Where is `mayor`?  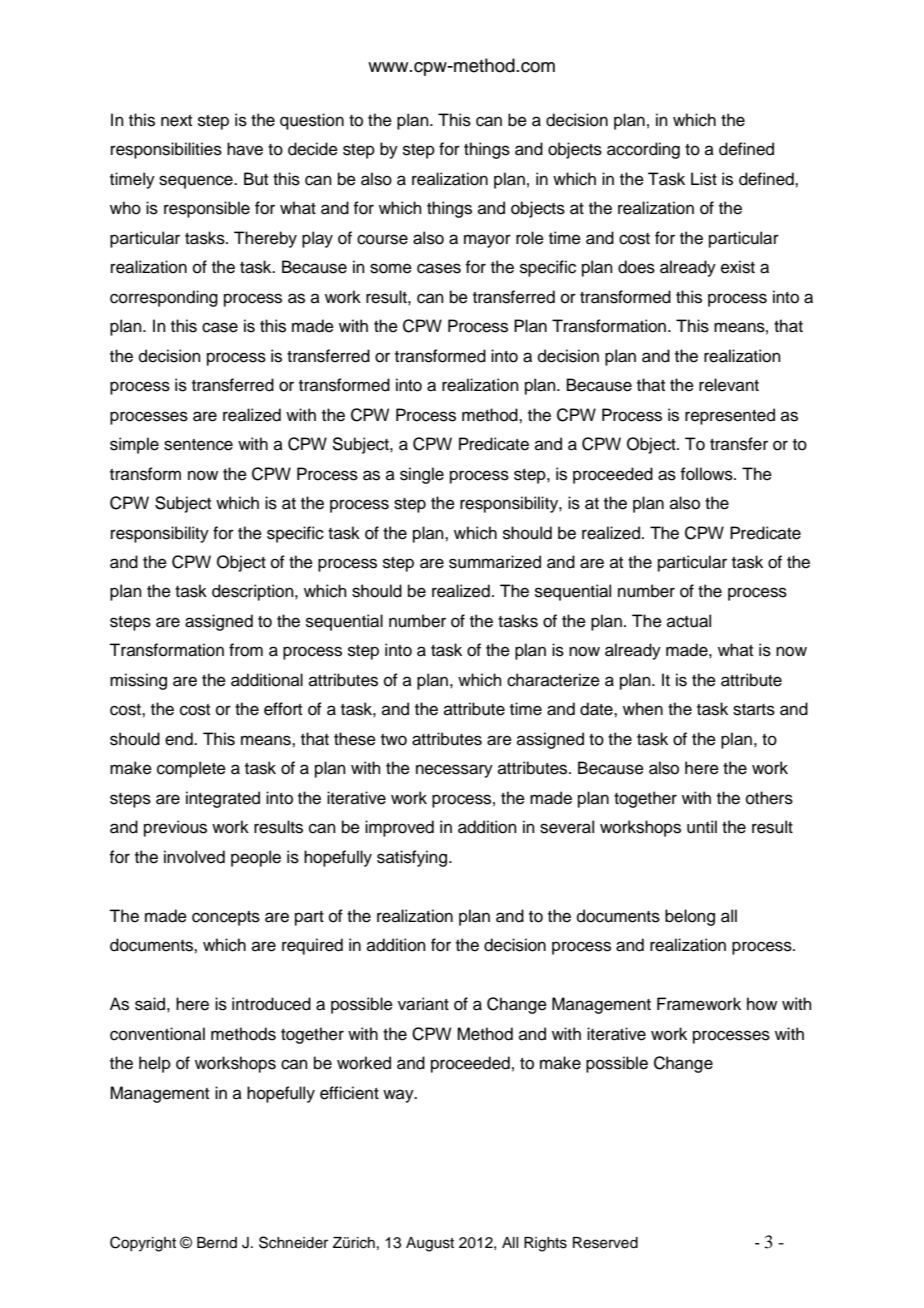
mayor is located at coordinates (487, 241).
